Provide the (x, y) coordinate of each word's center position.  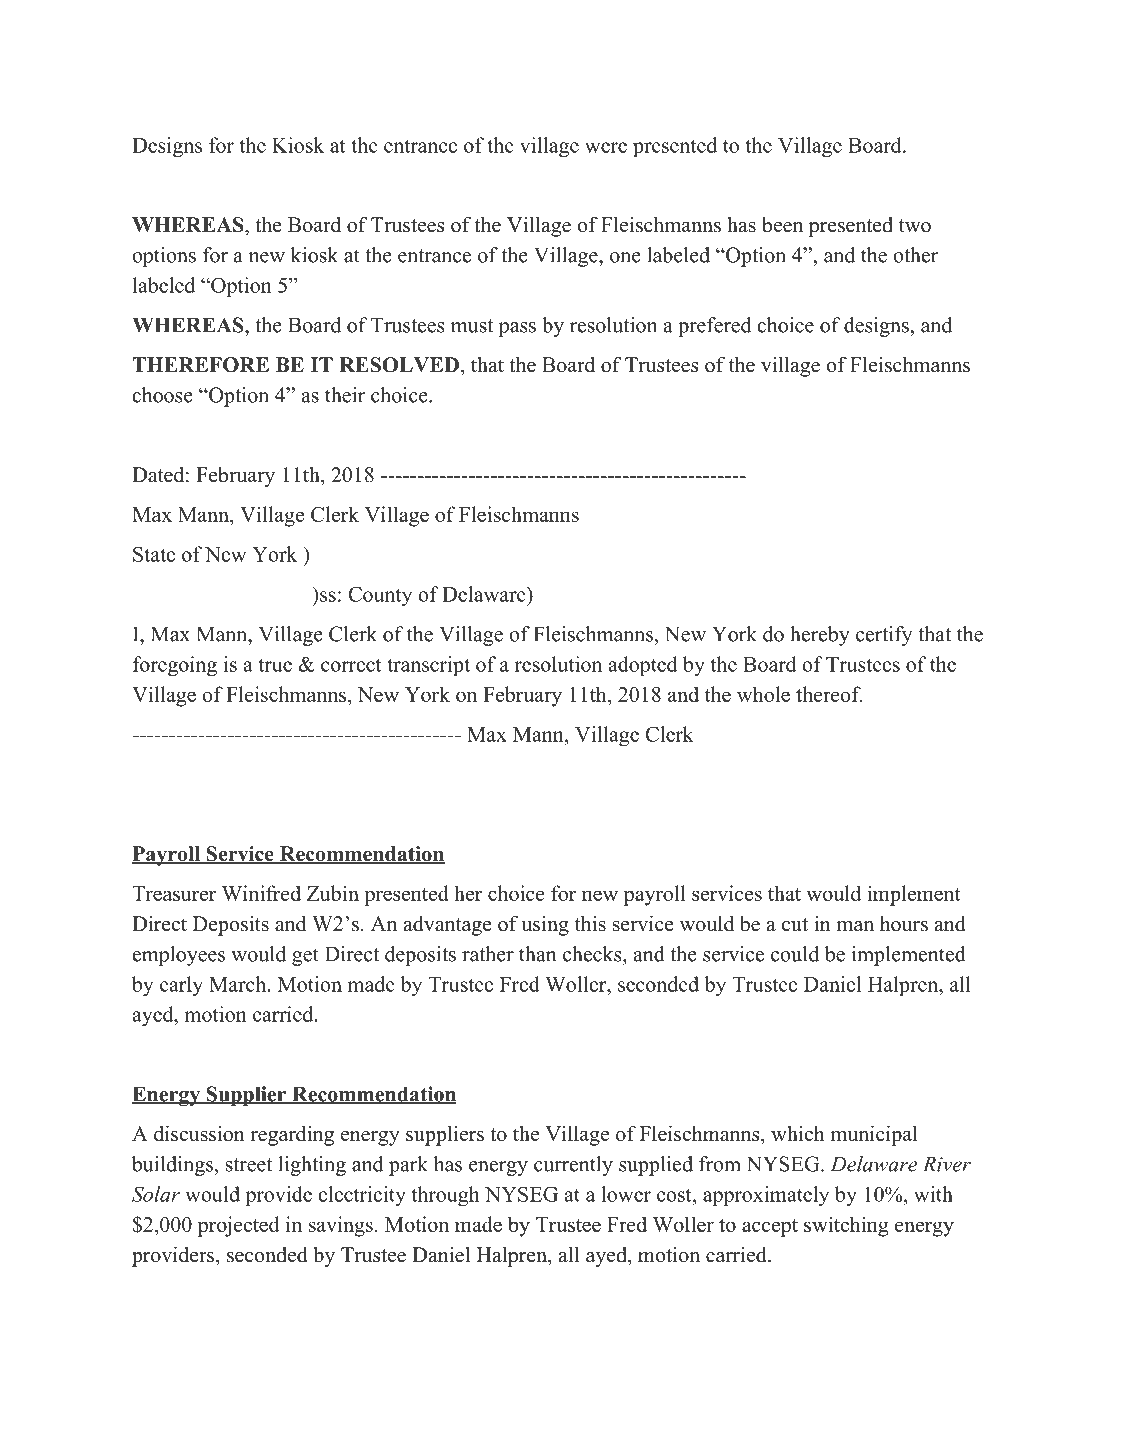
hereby (820, 636)
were (606, 147)
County (380, 596)
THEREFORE (200, 365)
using (545, 926)
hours (904, 924)
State (154, 554)
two (915, 226)
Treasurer (174, 893)
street (249, 1165)
